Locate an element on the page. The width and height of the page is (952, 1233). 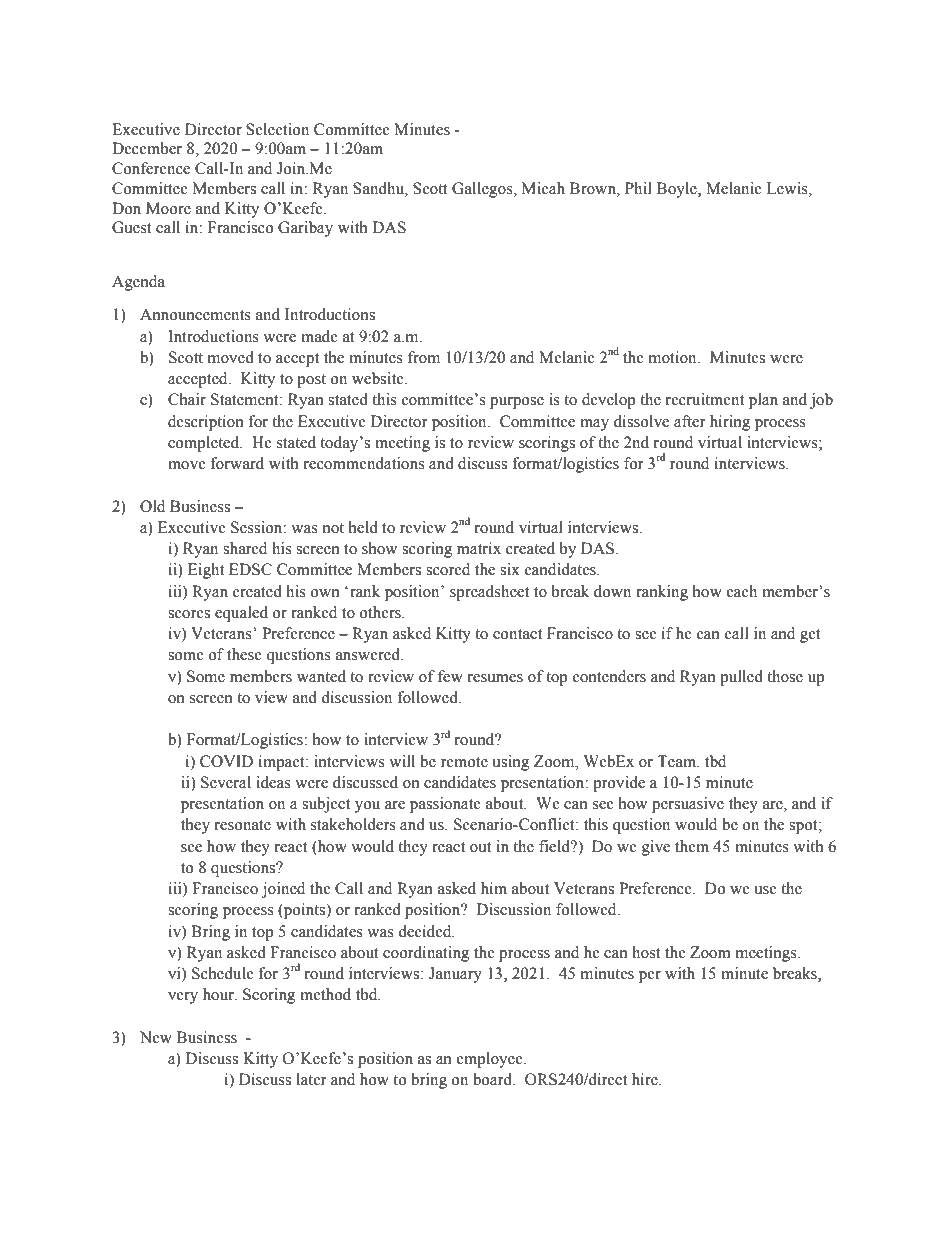
resonate is located at coordinates (243, 825).
